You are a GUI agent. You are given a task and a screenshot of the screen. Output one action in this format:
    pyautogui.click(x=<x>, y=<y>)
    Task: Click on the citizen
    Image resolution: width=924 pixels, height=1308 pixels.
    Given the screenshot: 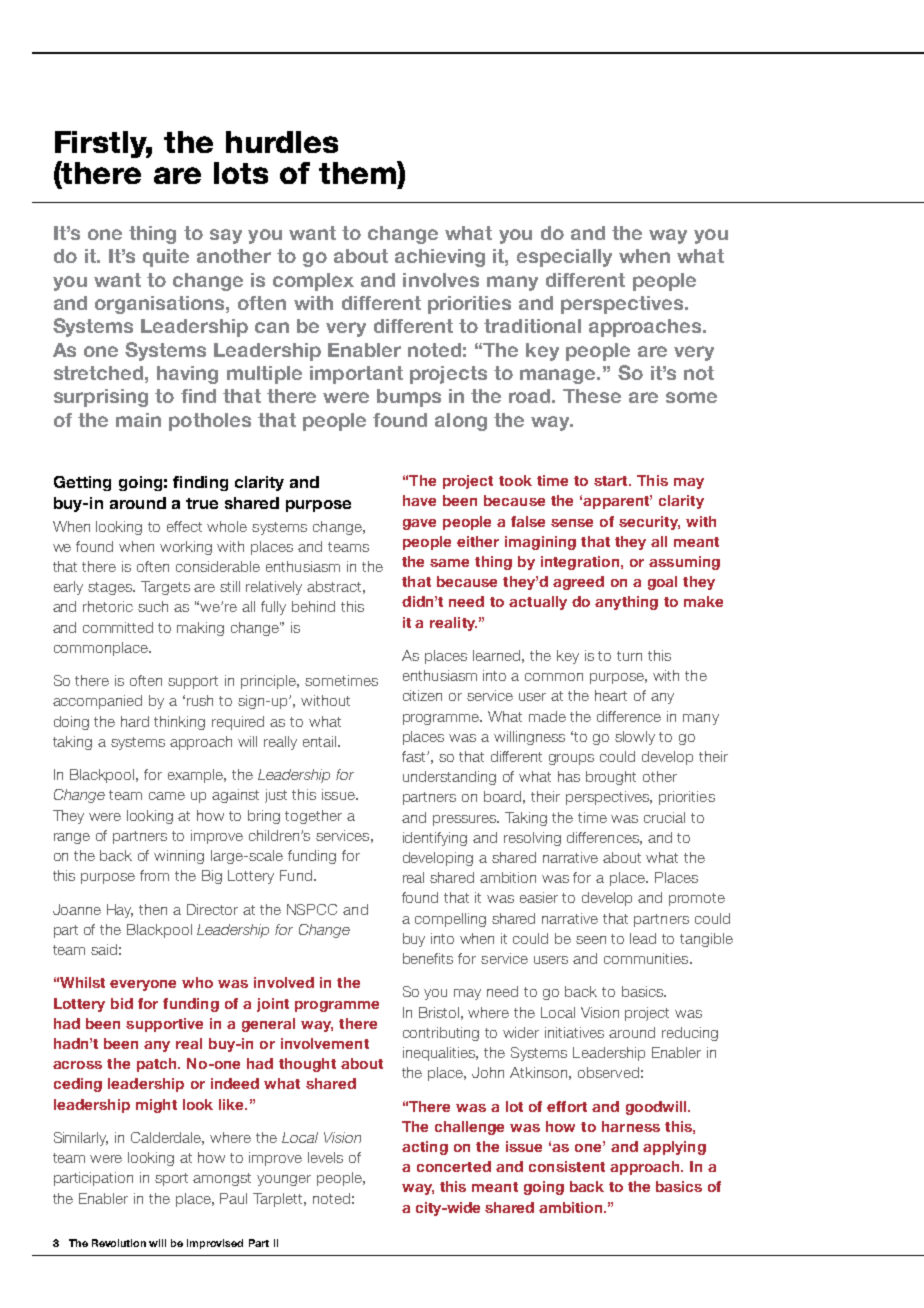 What is the action you would take?
    pyautogui.click(x=422, y=695)
